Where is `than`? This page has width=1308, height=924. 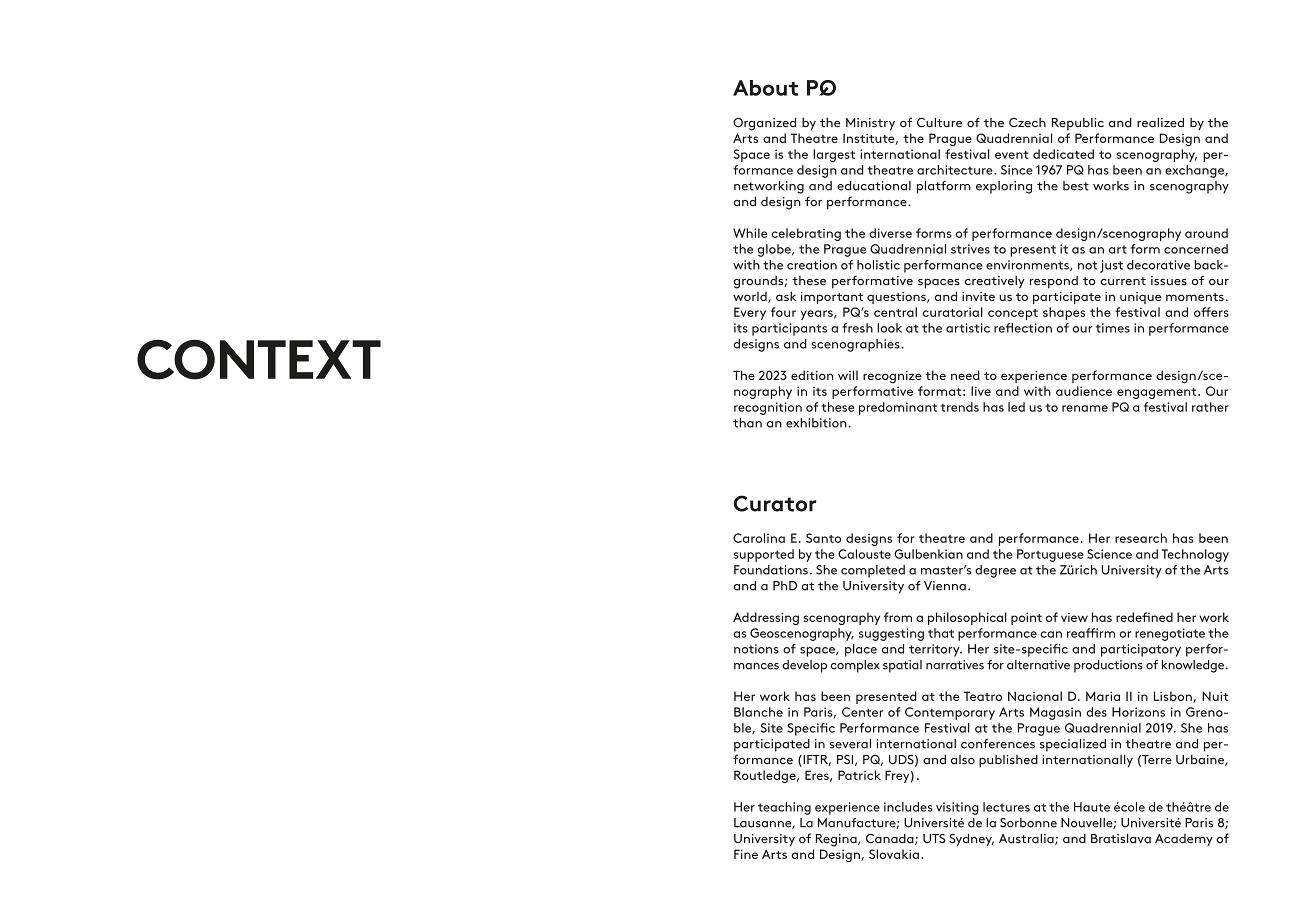 than is located at coordinates (747, 423).
